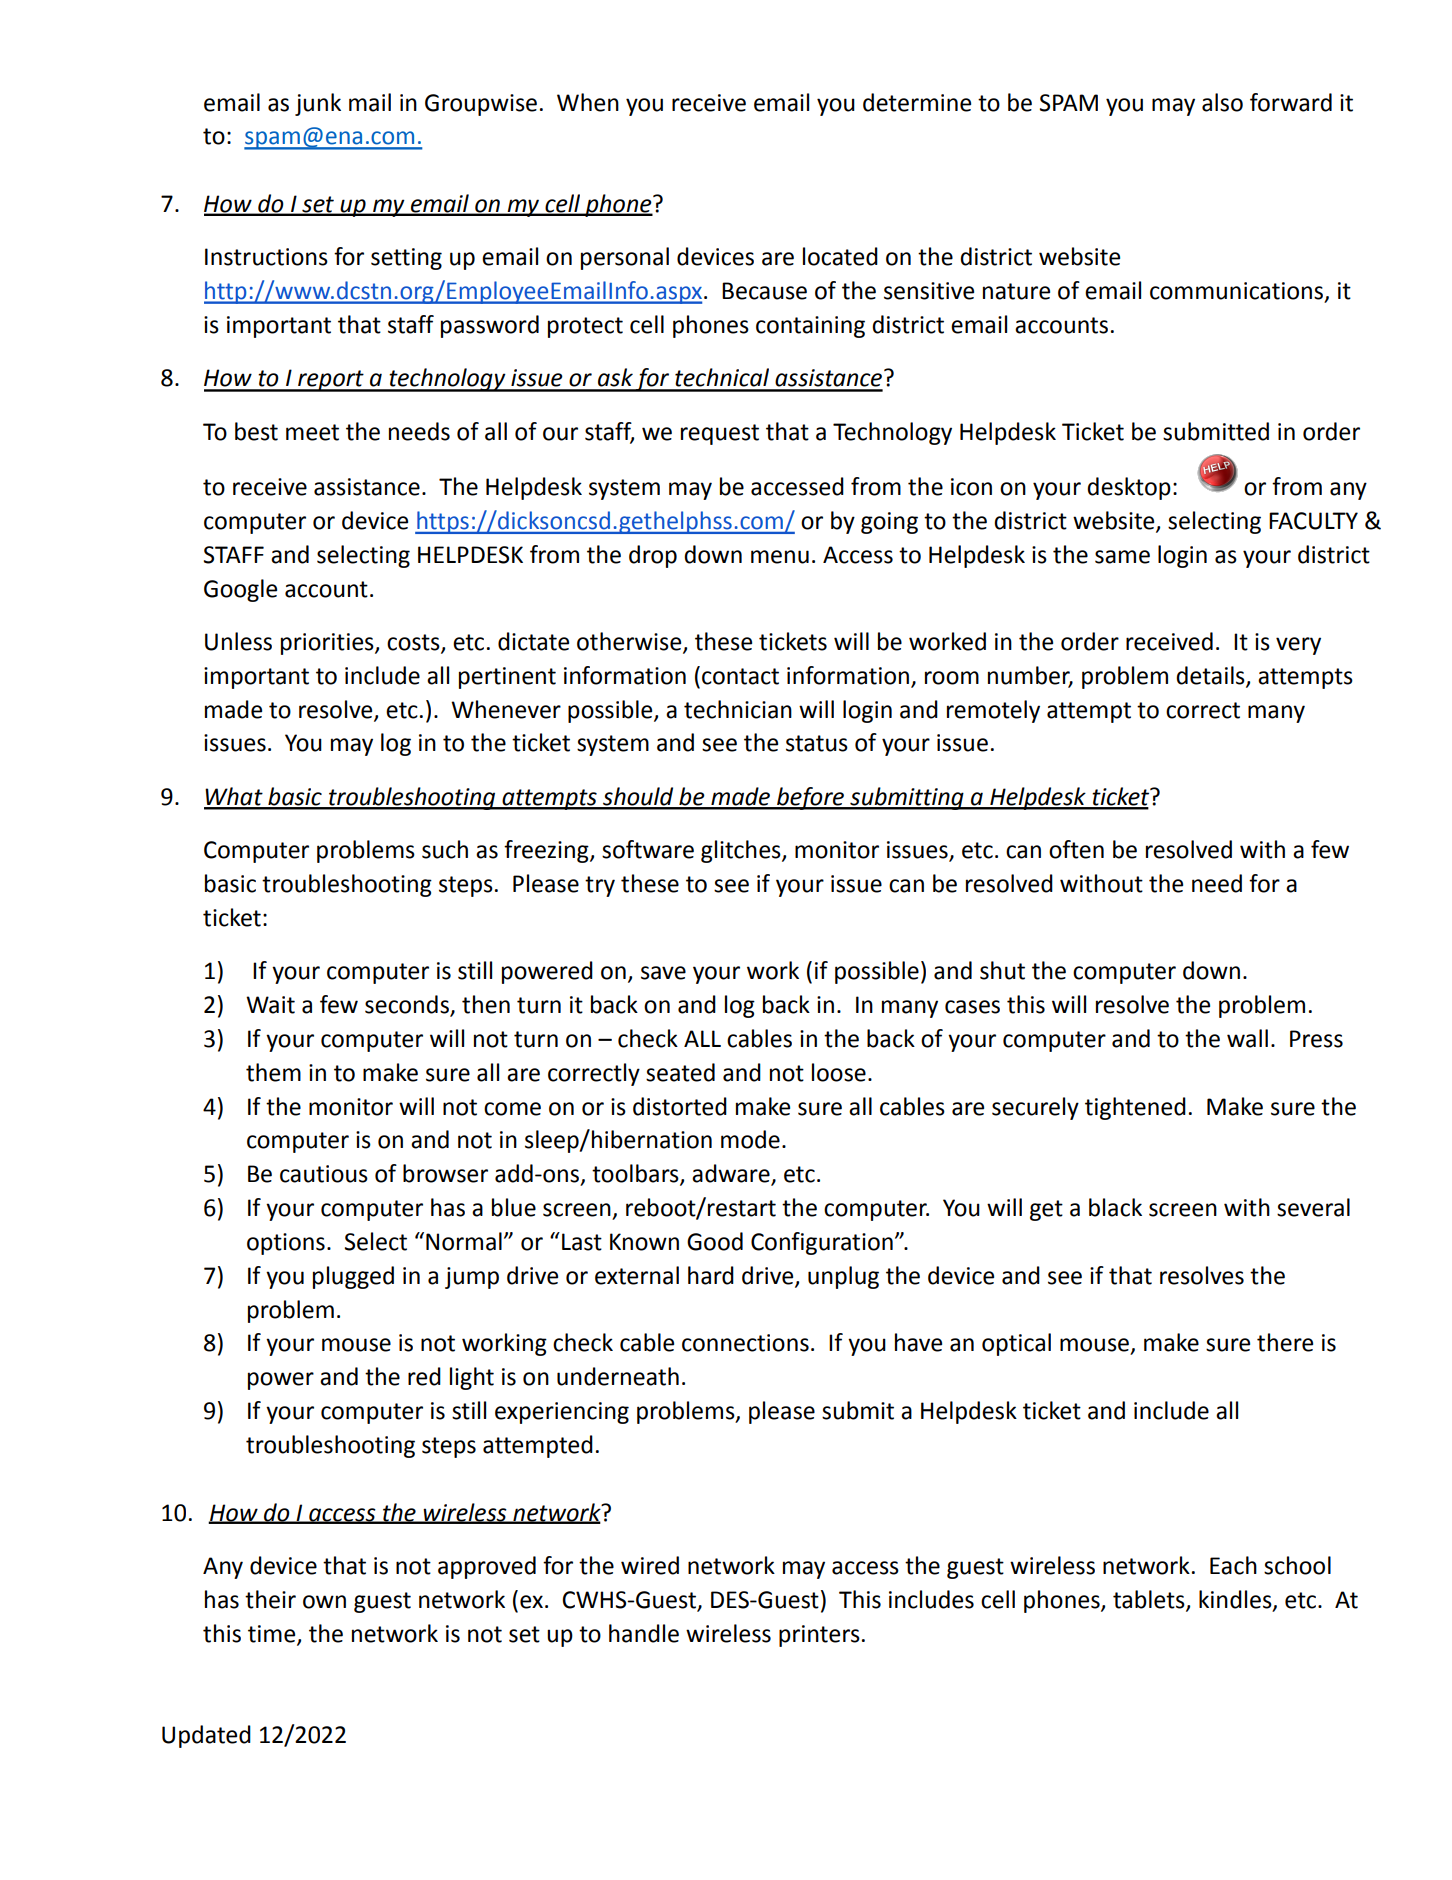  I want to click on often, so click(1076, 849).
